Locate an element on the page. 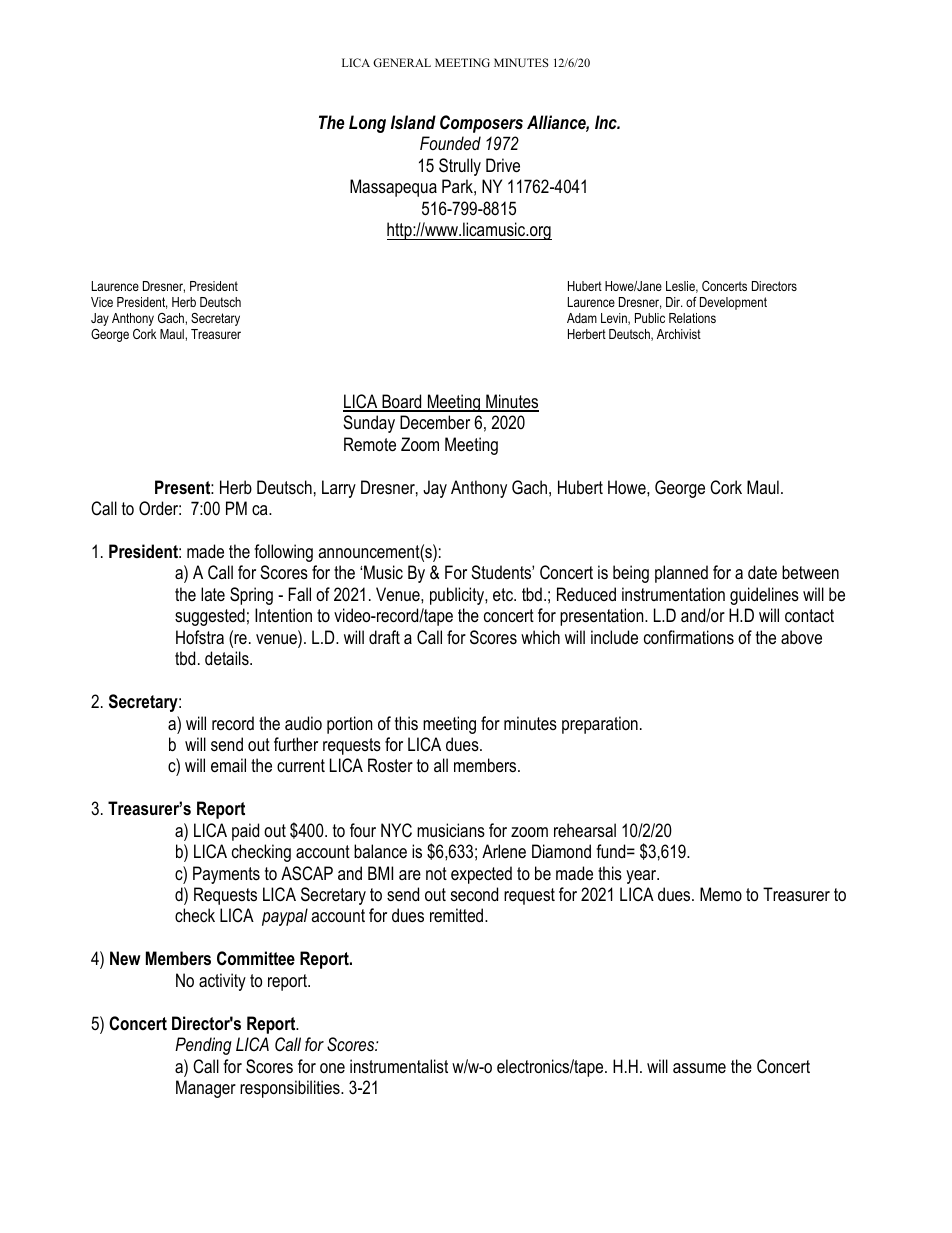 Image resolution: width=952 pixels, height=1233 pixels. Memo is located at coordinates (721, 894).
